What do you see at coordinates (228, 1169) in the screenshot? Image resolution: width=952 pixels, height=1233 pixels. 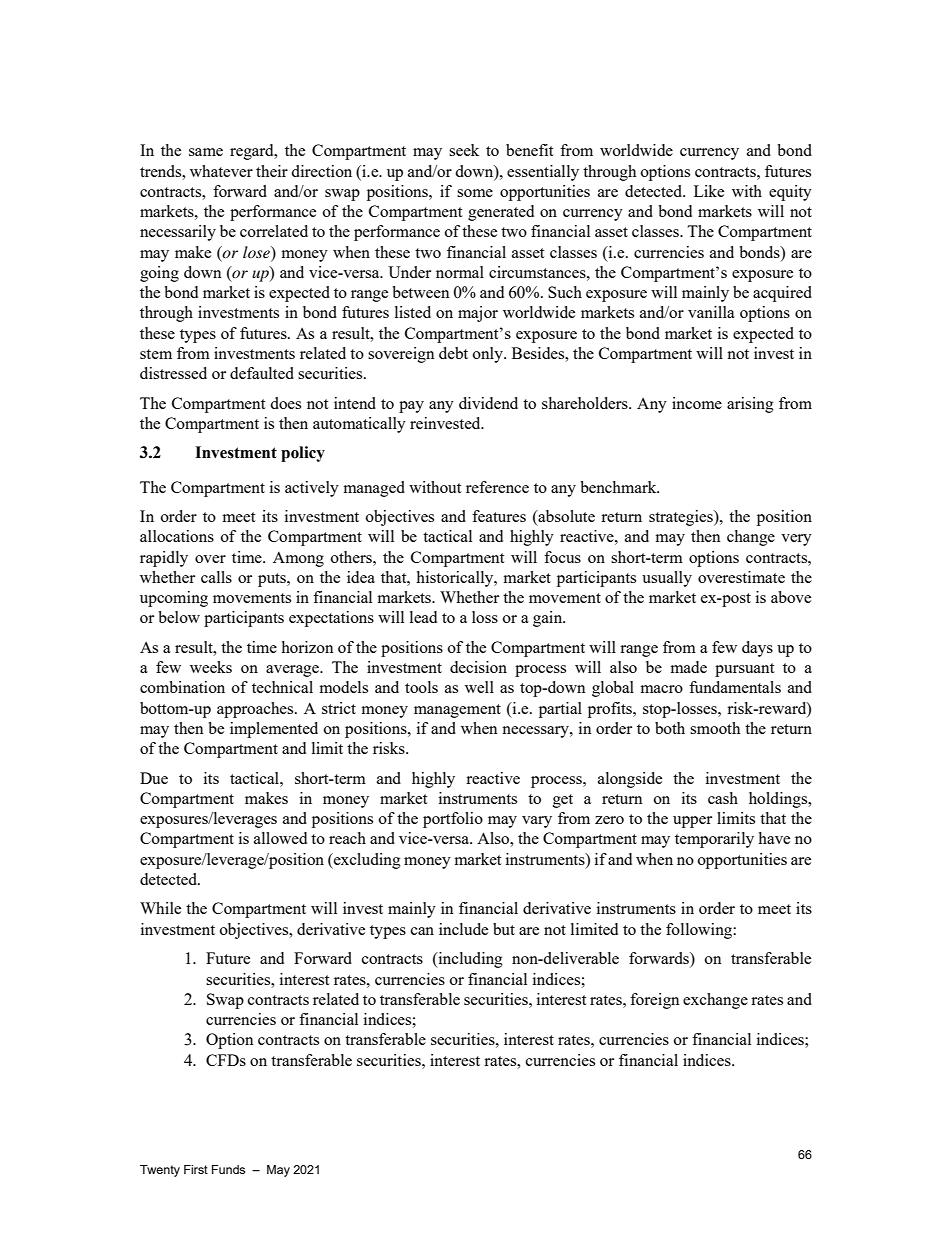 I see `Funds` at bounding box center [228, 1169].
